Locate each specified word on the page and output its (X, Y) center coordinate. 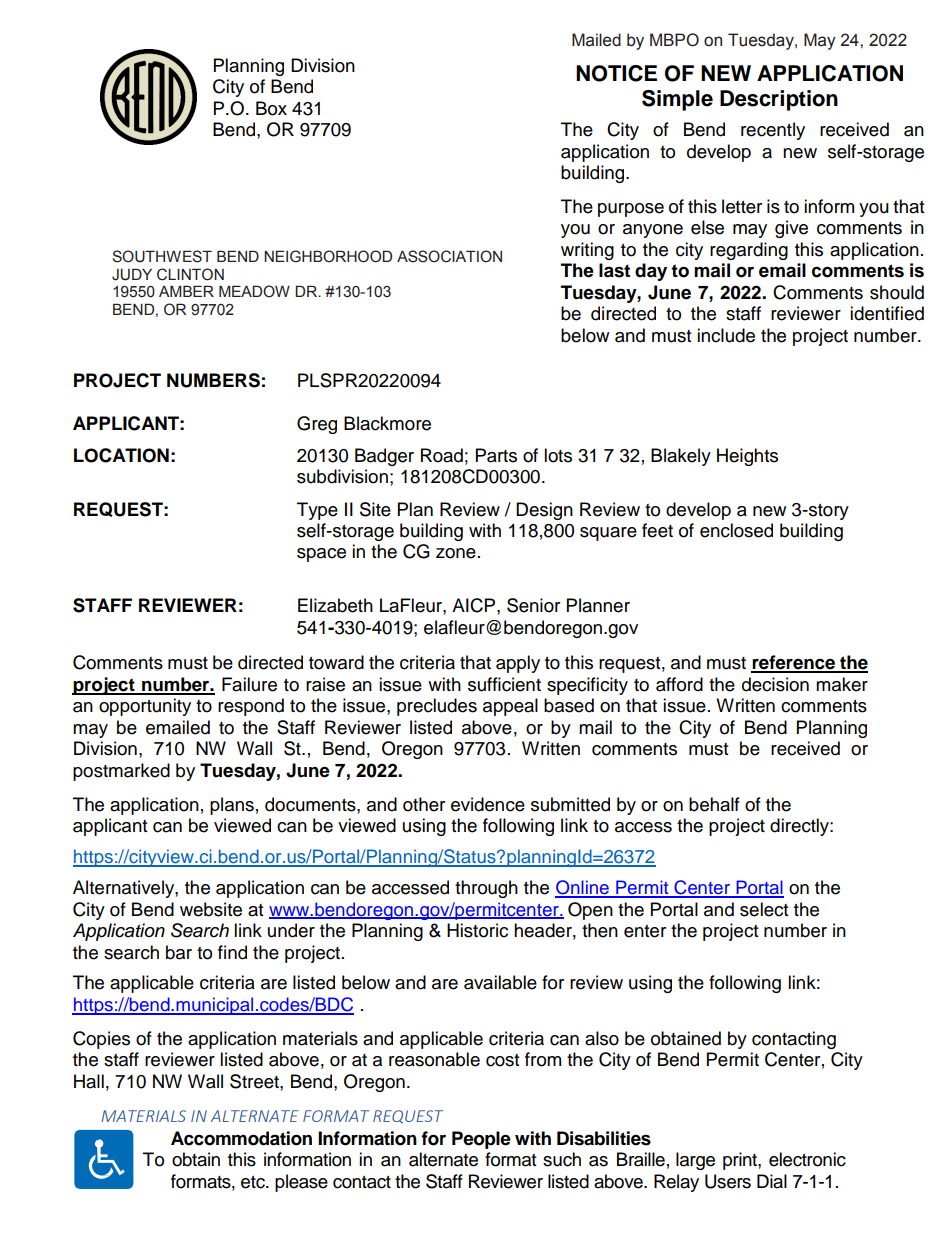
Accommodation (241, 1138)
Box (271, 108)
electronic (807, 1159)
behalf (714, 804)
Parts (496, 455)
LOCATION (121, 455)
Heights (747, 457)
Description (779, 100)
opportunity (145, 707)
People (481, 1140)
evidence (488, 804)
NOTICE (616, 73)
